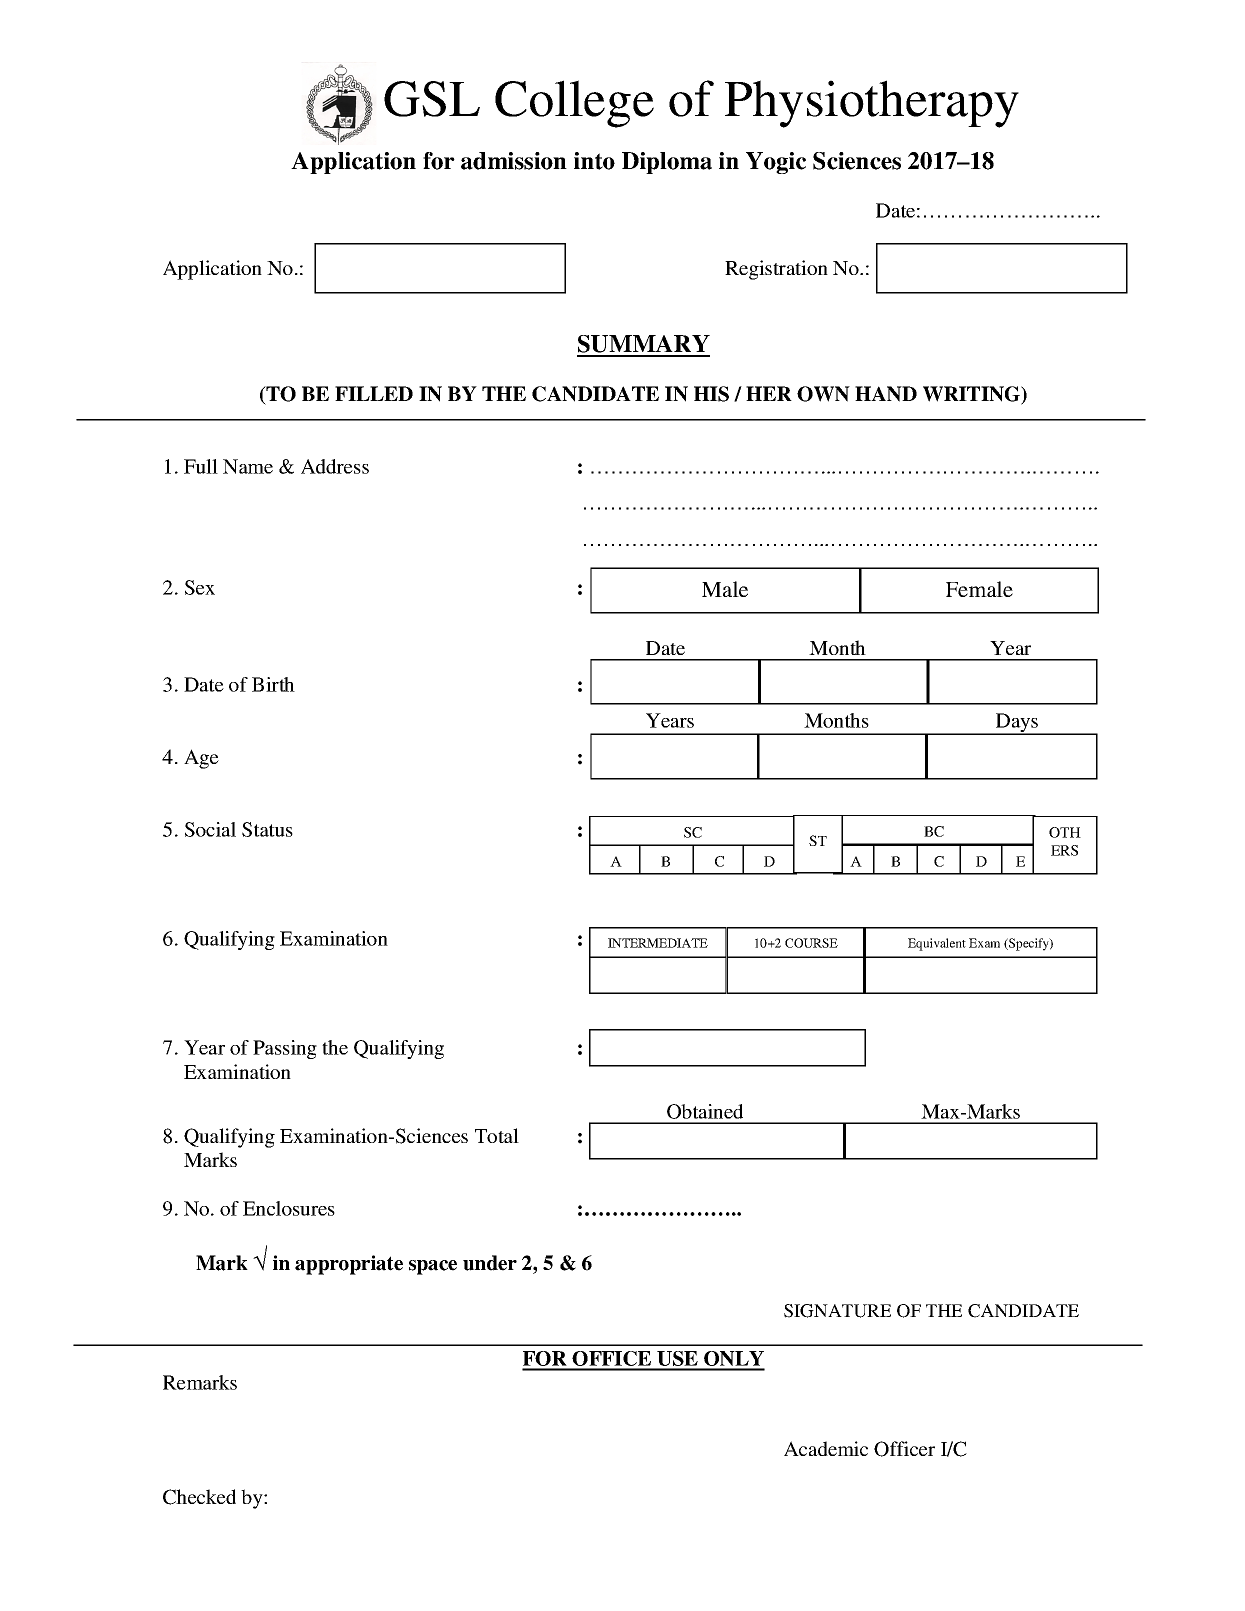  What do you see at coordinates (1017, 724) in the screenshot?
I see `Days` at bounding box center [1017, 724].
